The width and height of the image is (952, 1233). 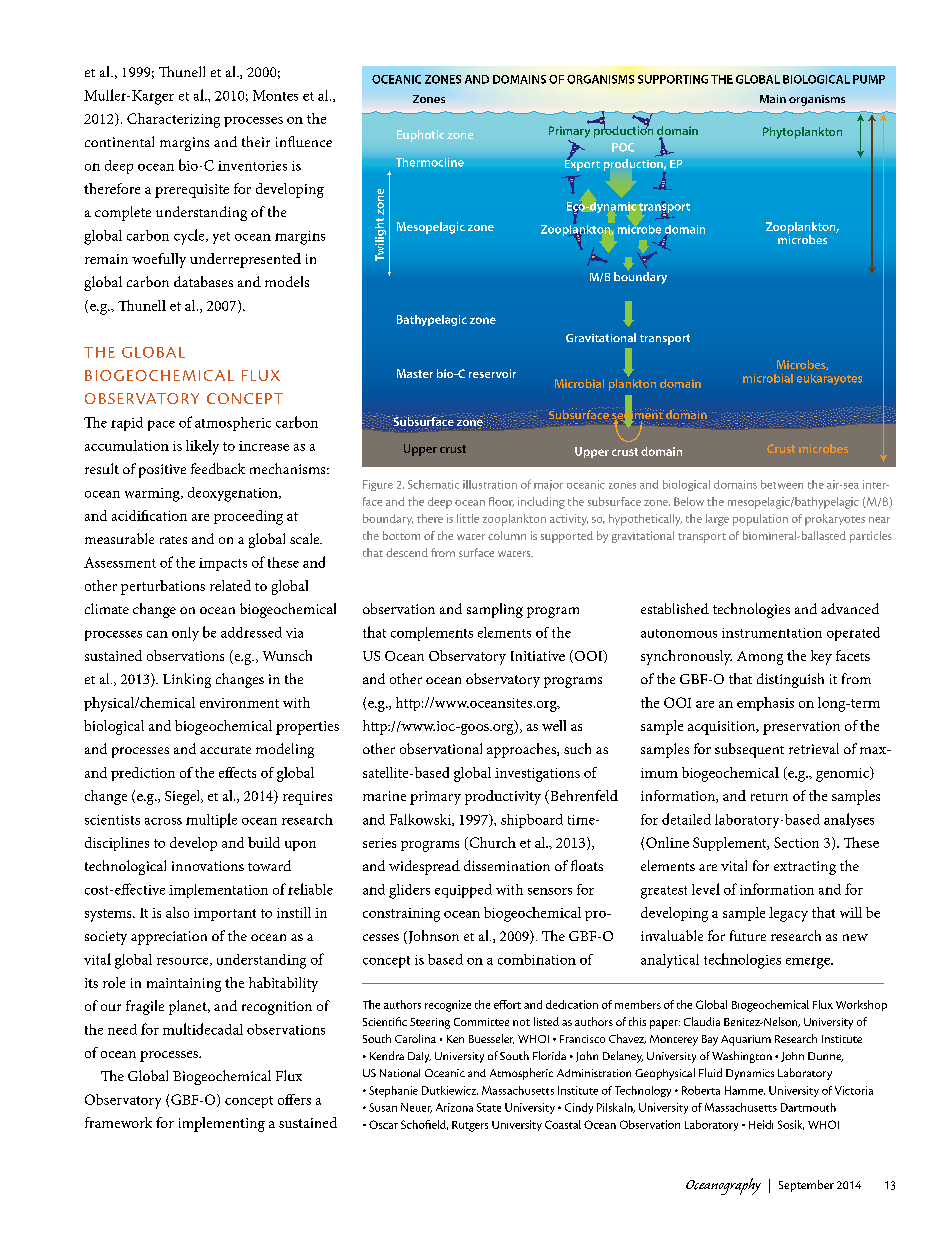 What do you see at coordinates (185, 634) in the image?
I see `only` at bounding box center [185, 634].
